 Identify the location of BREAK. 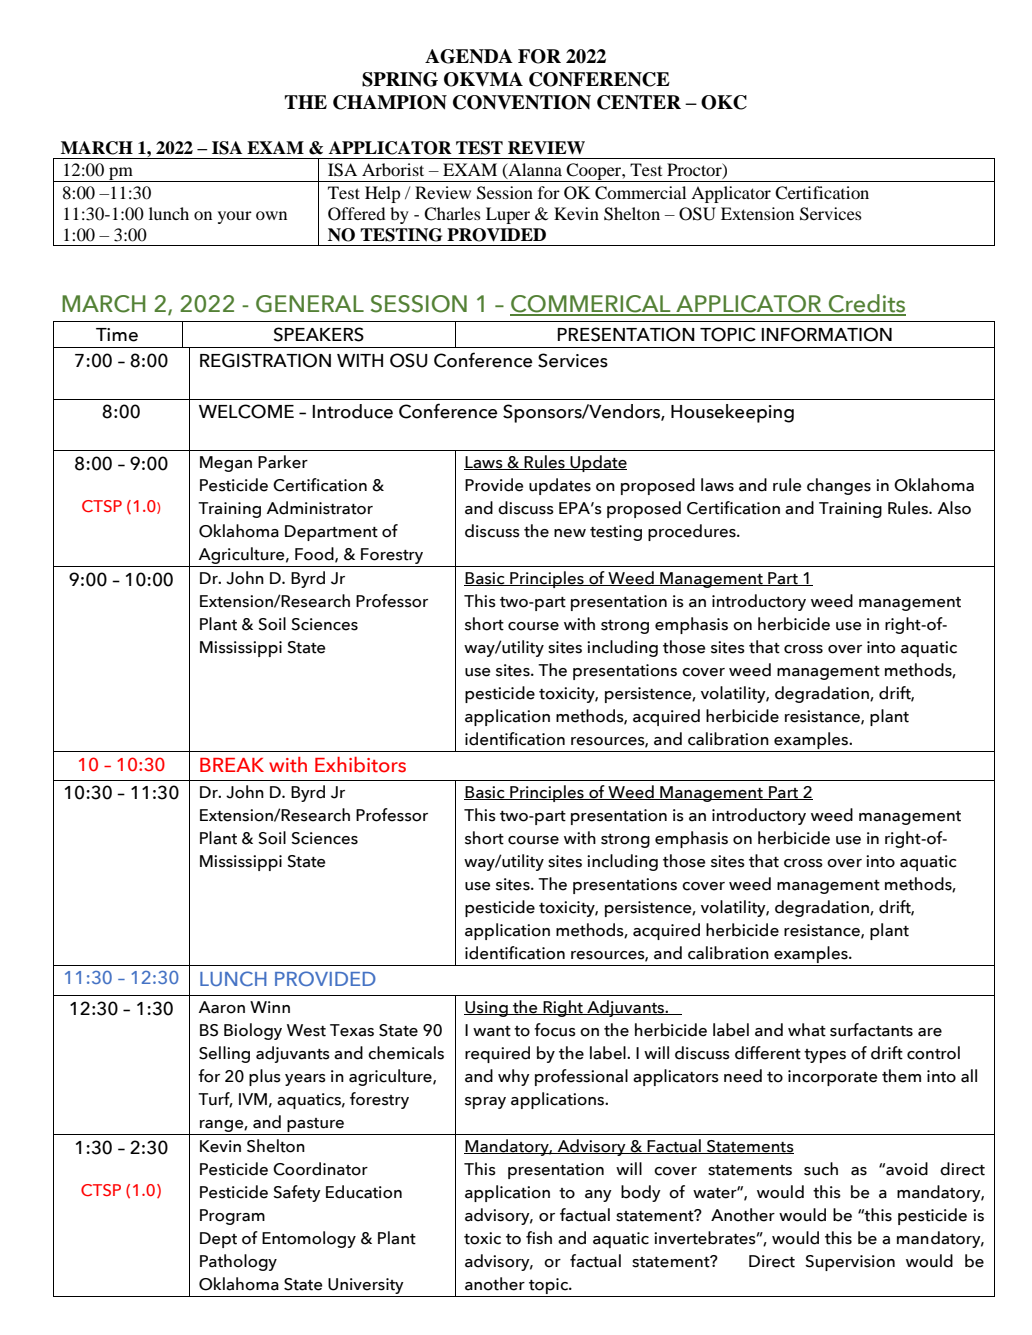
(232, 765).
